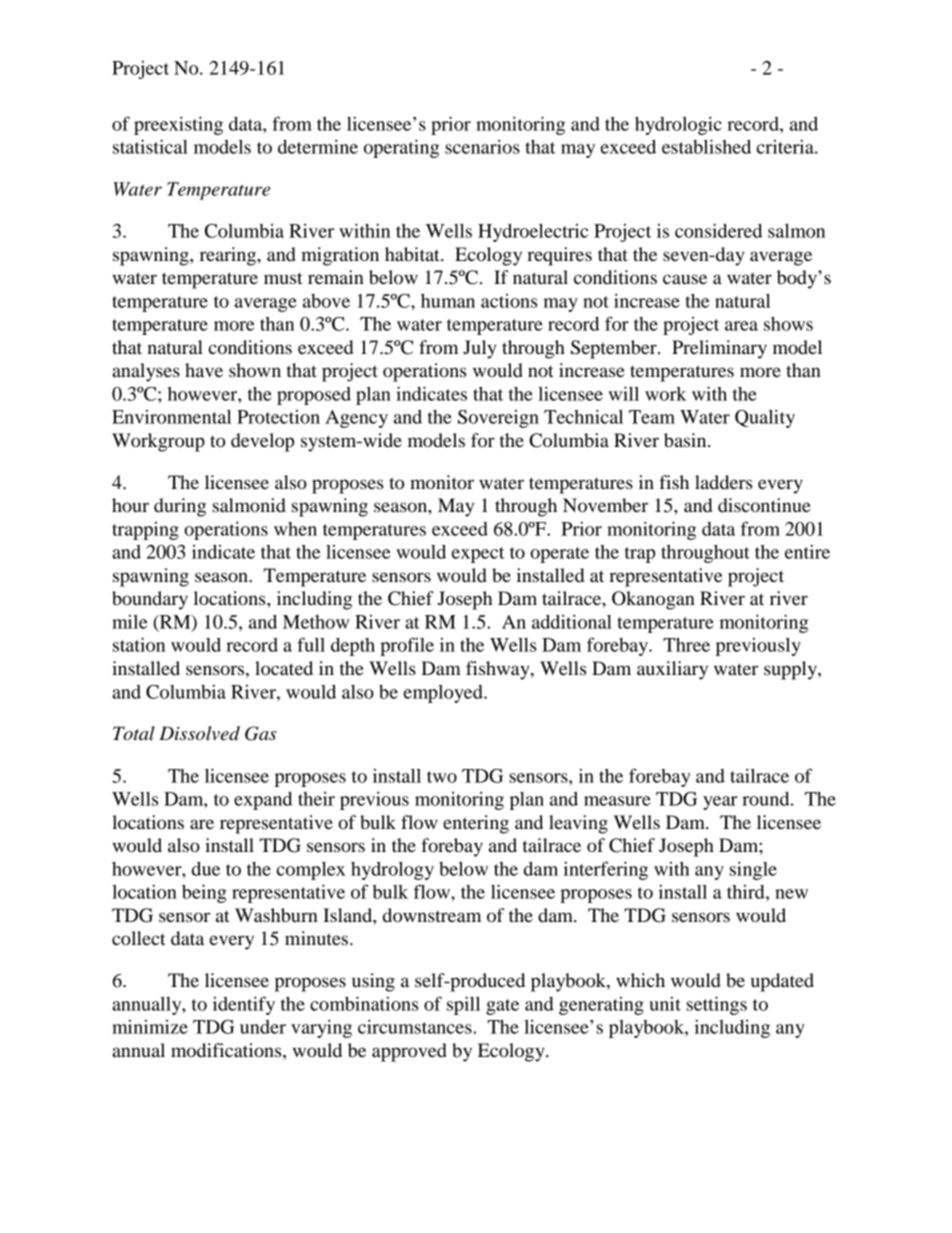  I want to click on during, so click(180, 507).
